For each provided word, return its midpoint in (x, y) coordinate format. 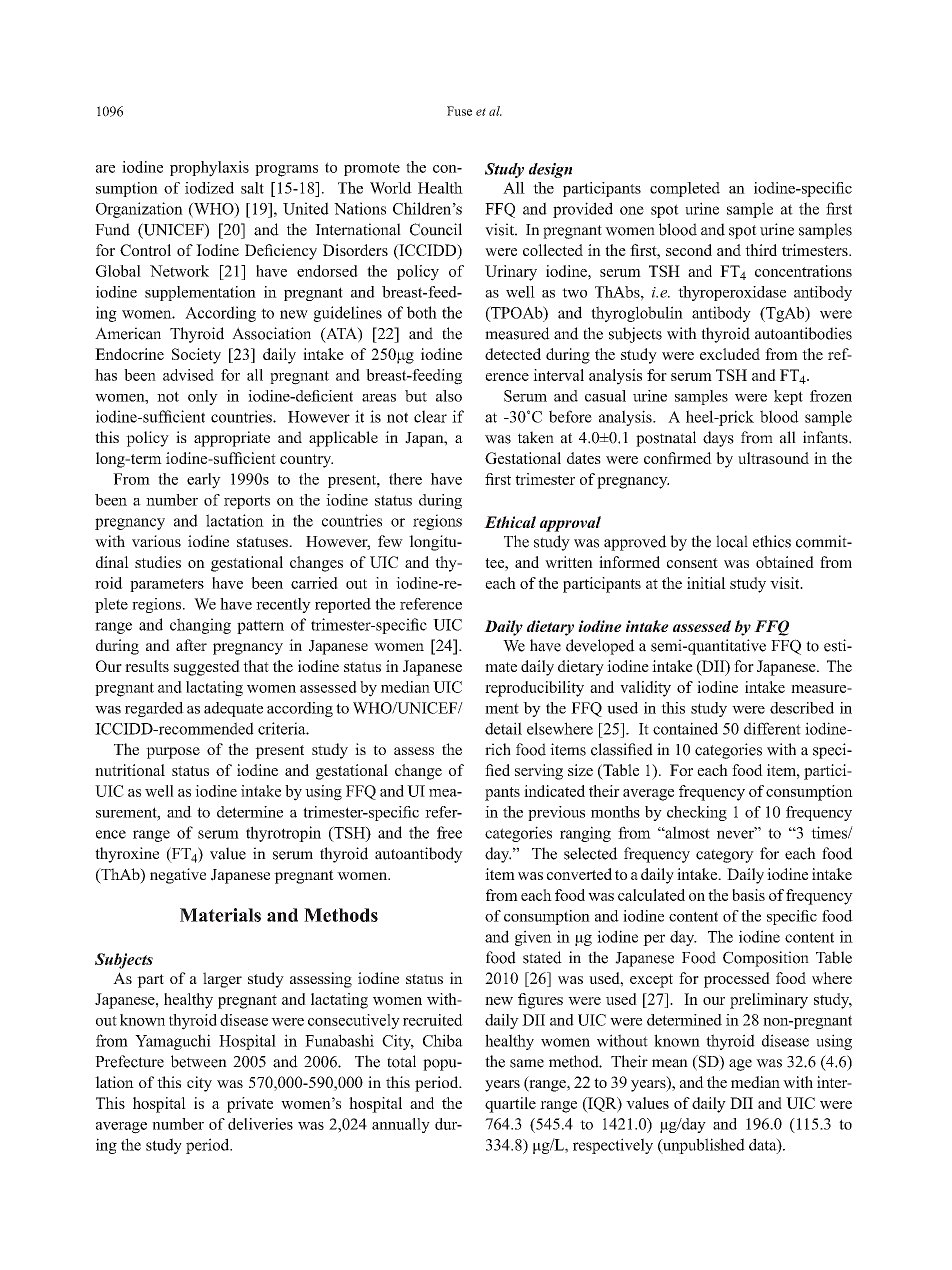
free (449, 832)
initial (706, 583)
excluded (730, 354)
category (725, 856)
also (449, 396)
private (250, 1105)
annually (401, 1125)
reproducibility (534, 689)
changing (200, 626)
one (632, 210)
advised (188, 375)
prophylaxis (209, 169)
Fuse (459, 111)
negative (178, 876)
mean (670, 1063)
